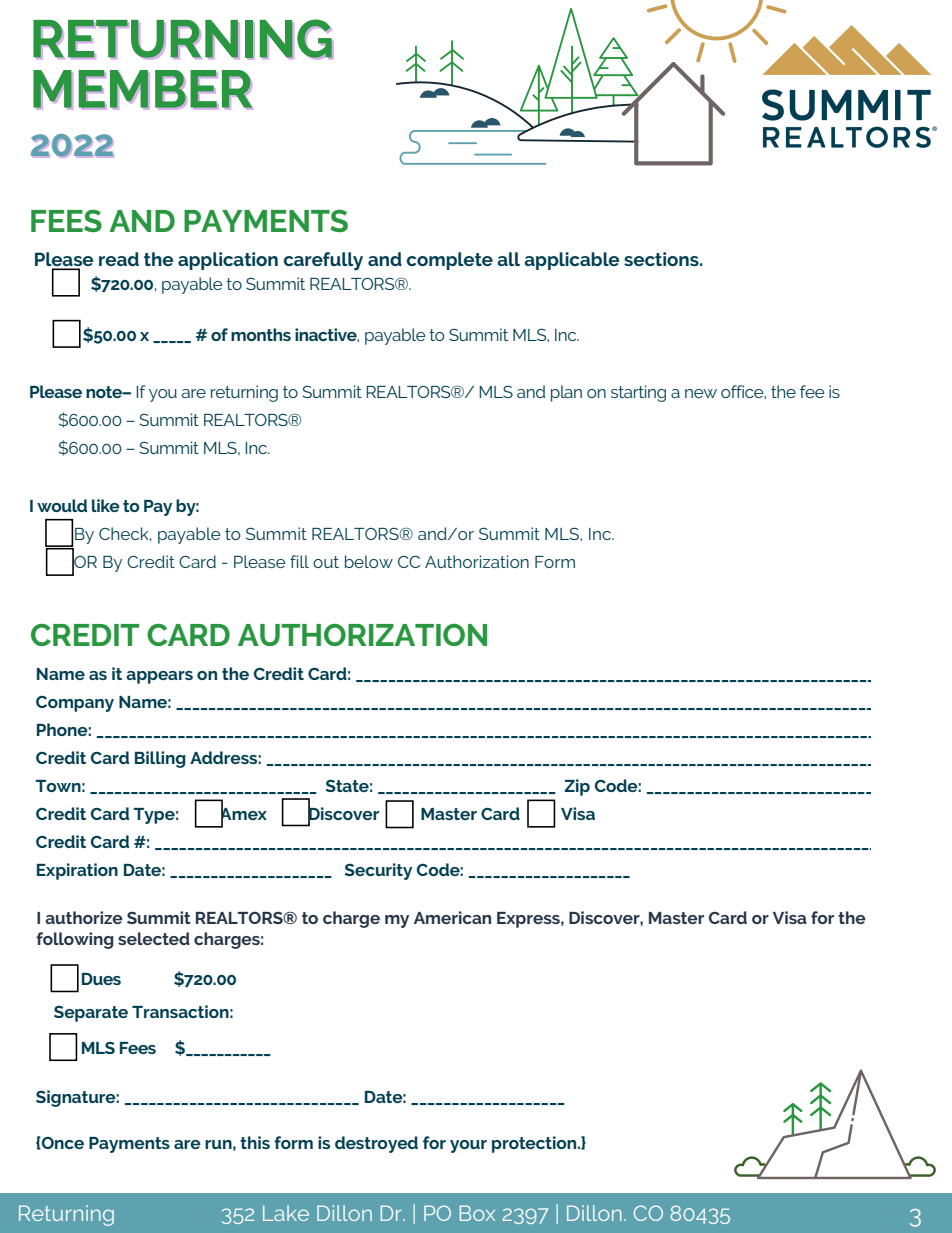 The image size is (952, 1233). What do you see at coordinates (142, 89) in the screenshot?
I see `MEMBER` at bounding box center [142, 89].
